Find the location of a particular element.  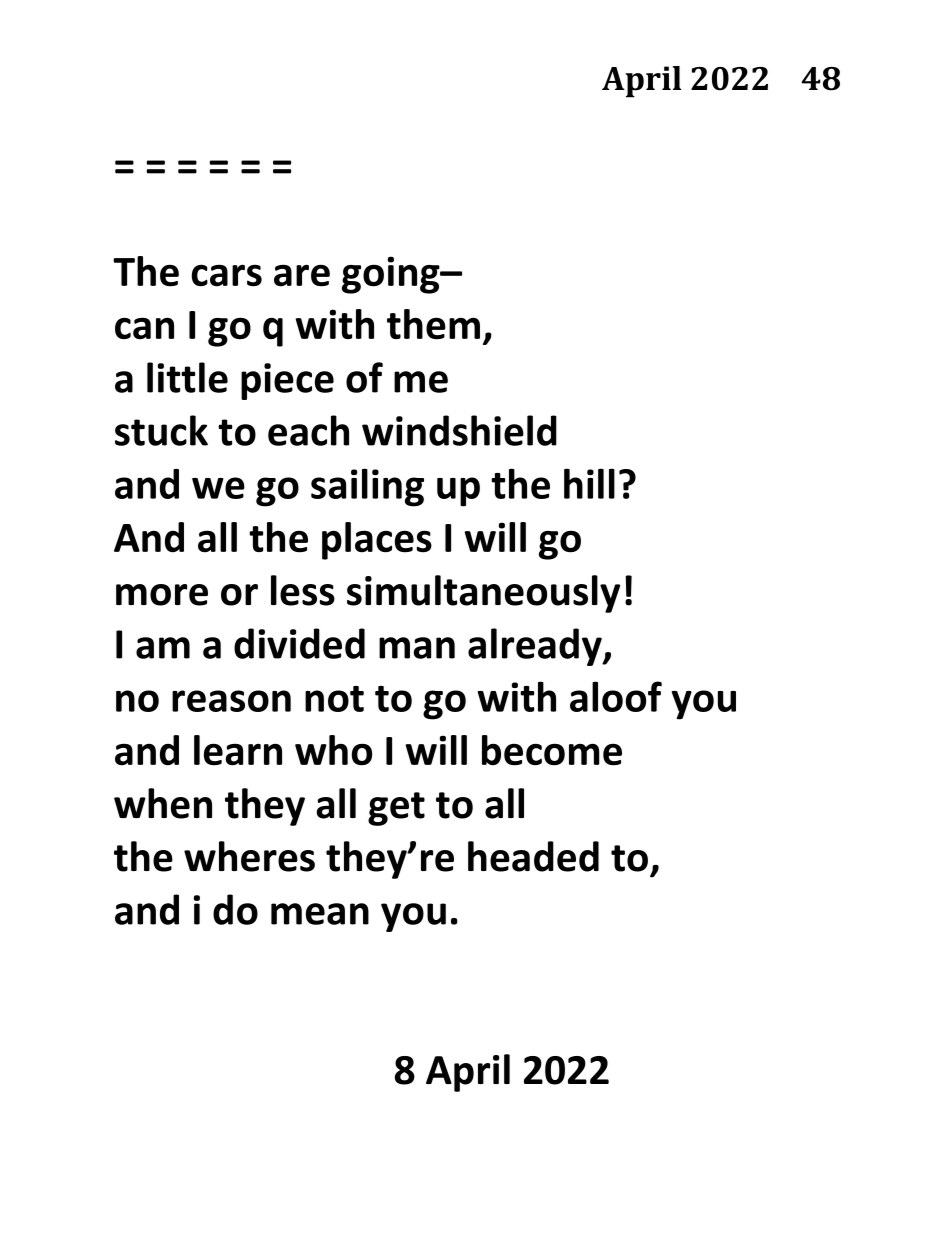

mean is located at coordinates (320, 914).
